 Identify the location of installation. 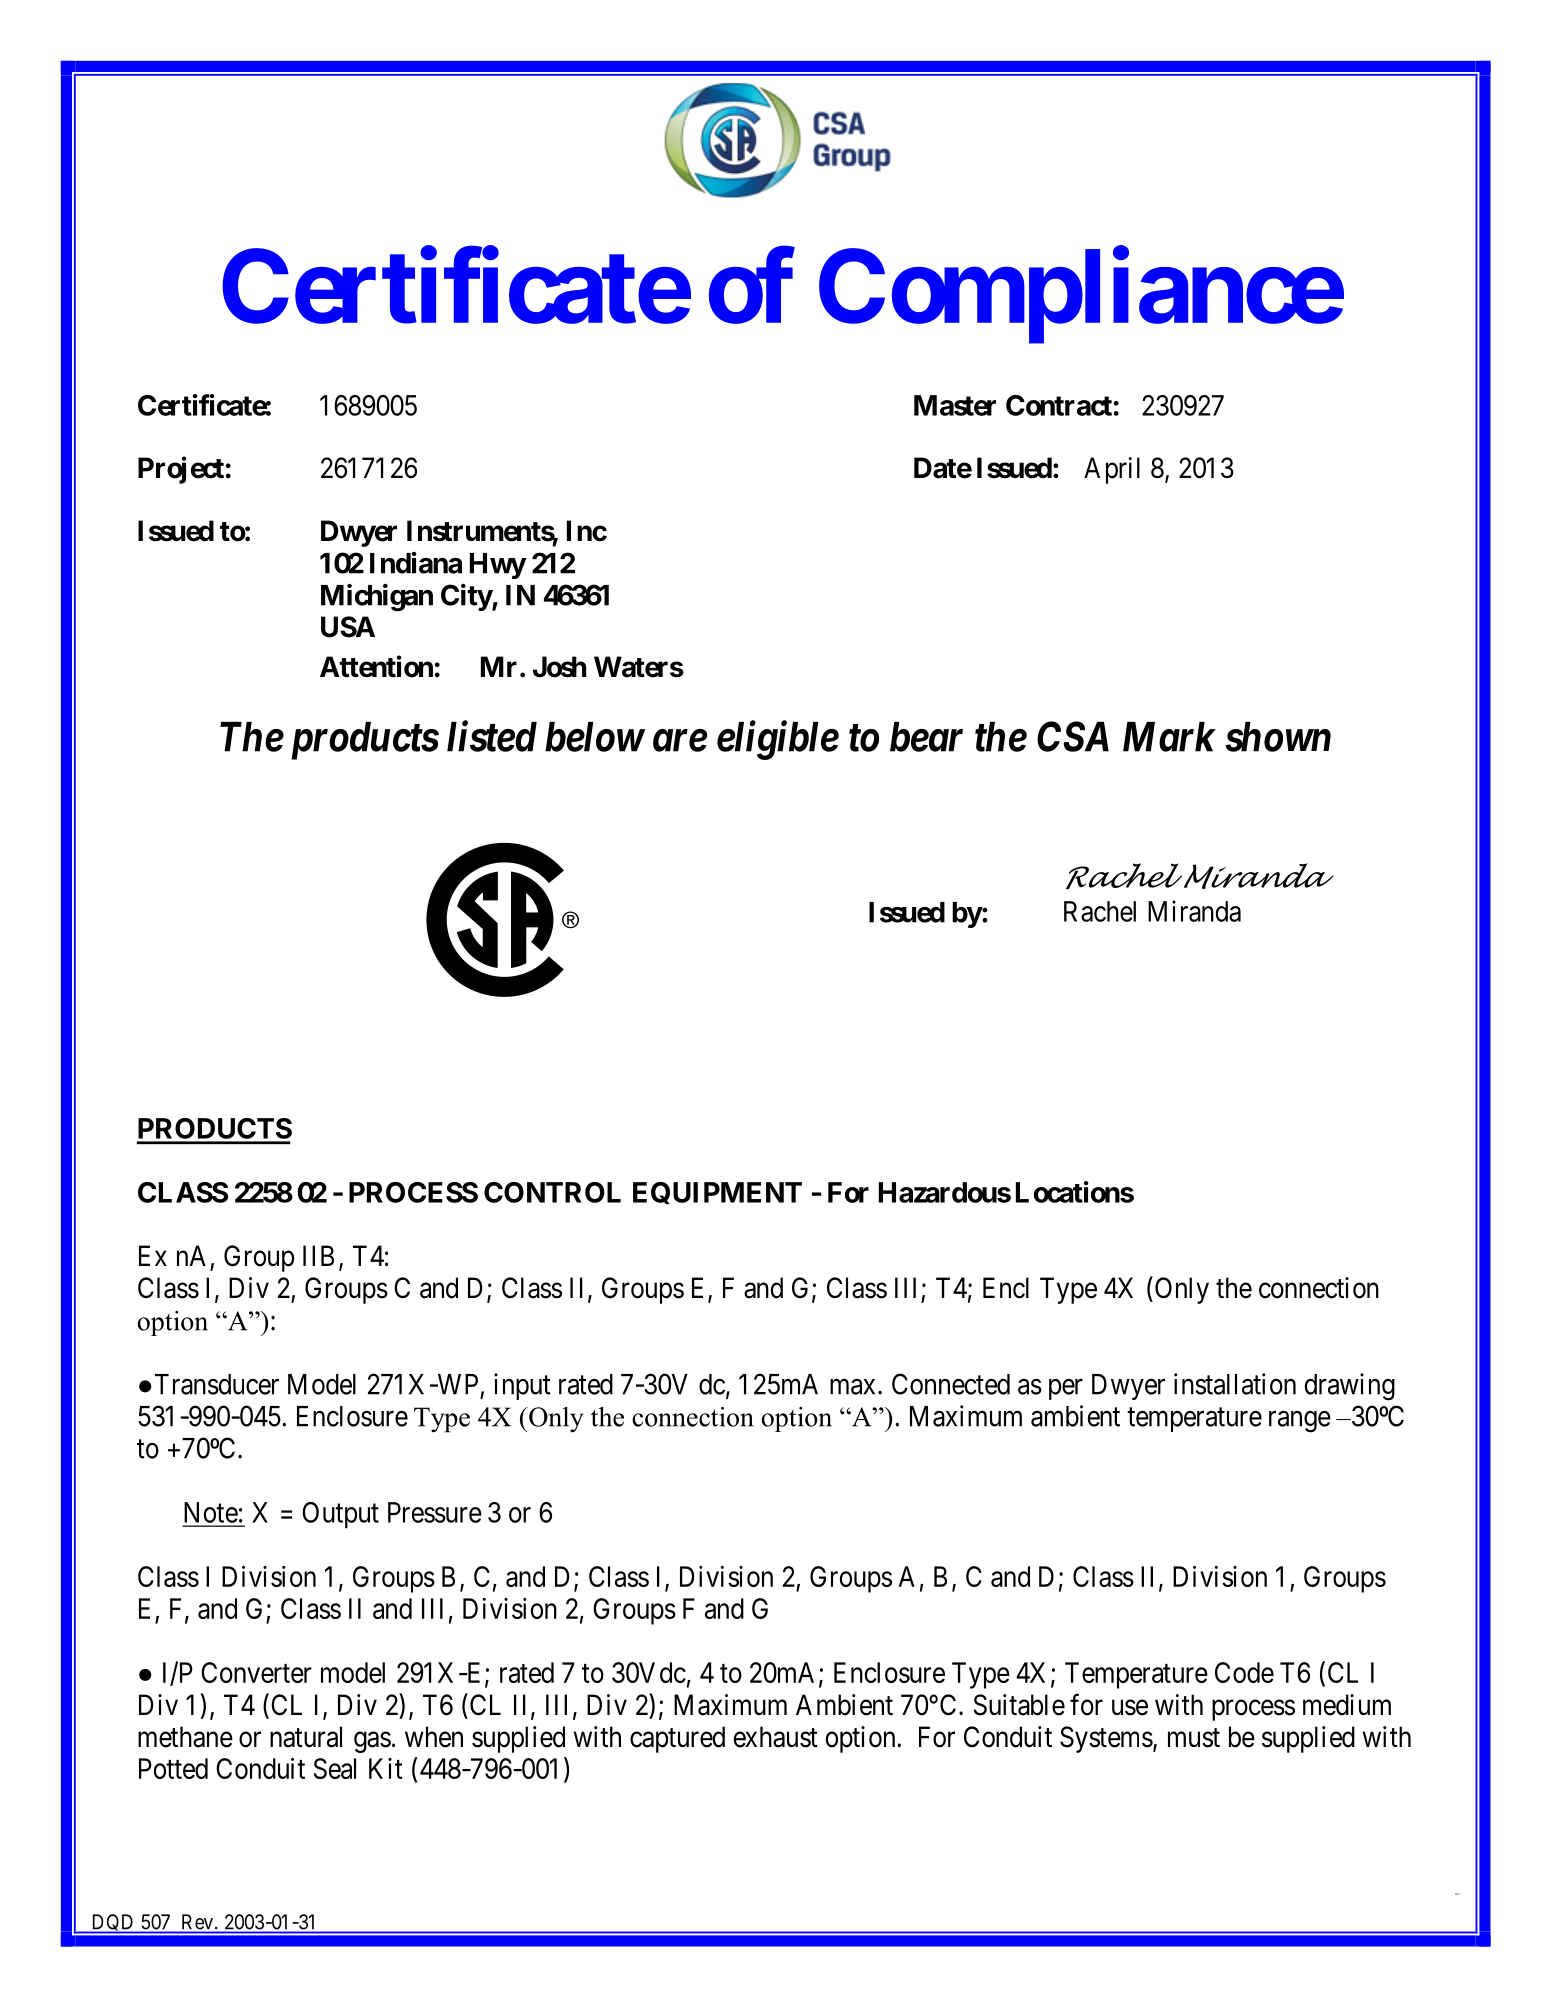
(1235, 1384).
